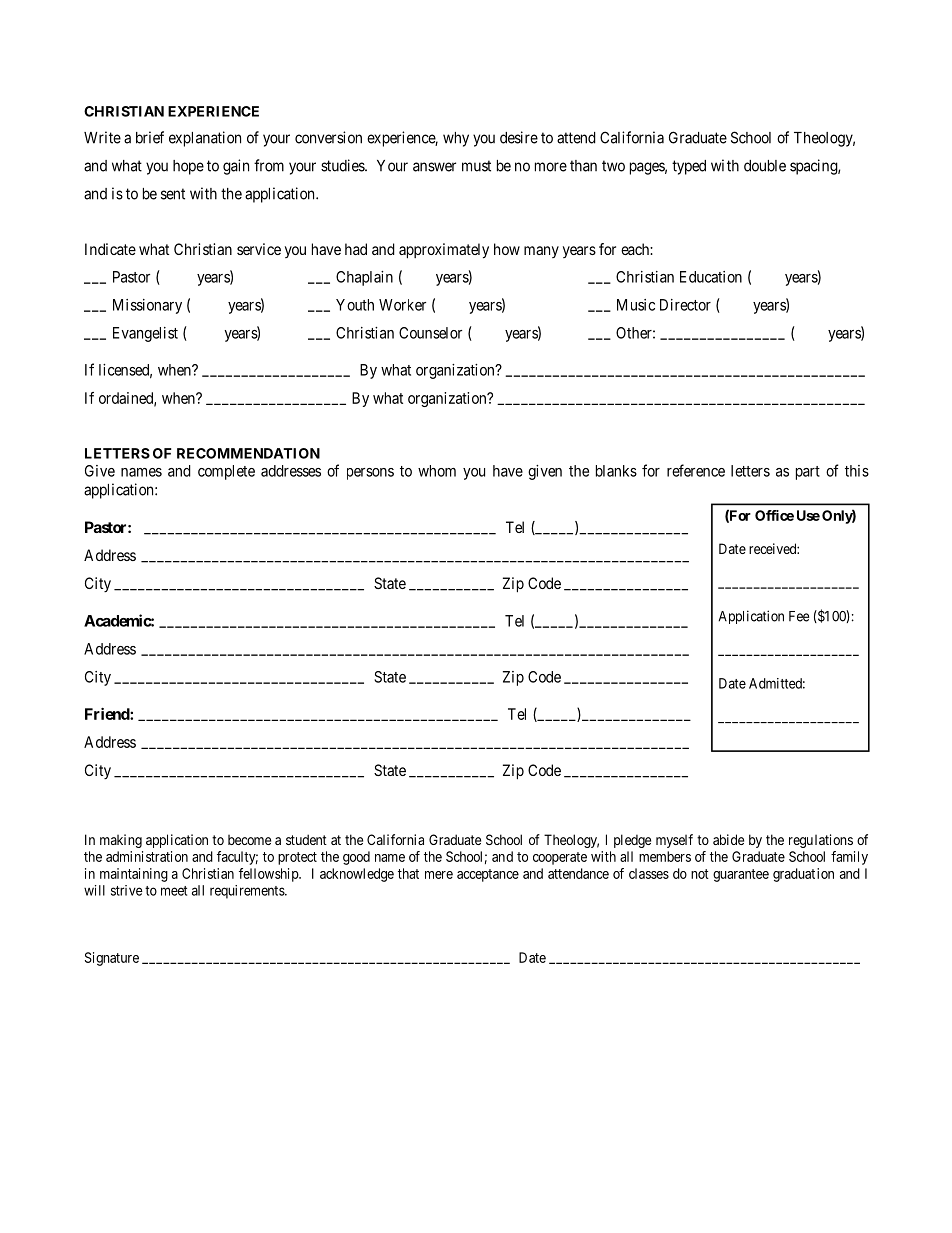 The width and height of the screenshot is (952, 1233). What do you see at coordinates (799, 616) in the screenshot?
I see `Fee` at bounding box center [799, 616].
